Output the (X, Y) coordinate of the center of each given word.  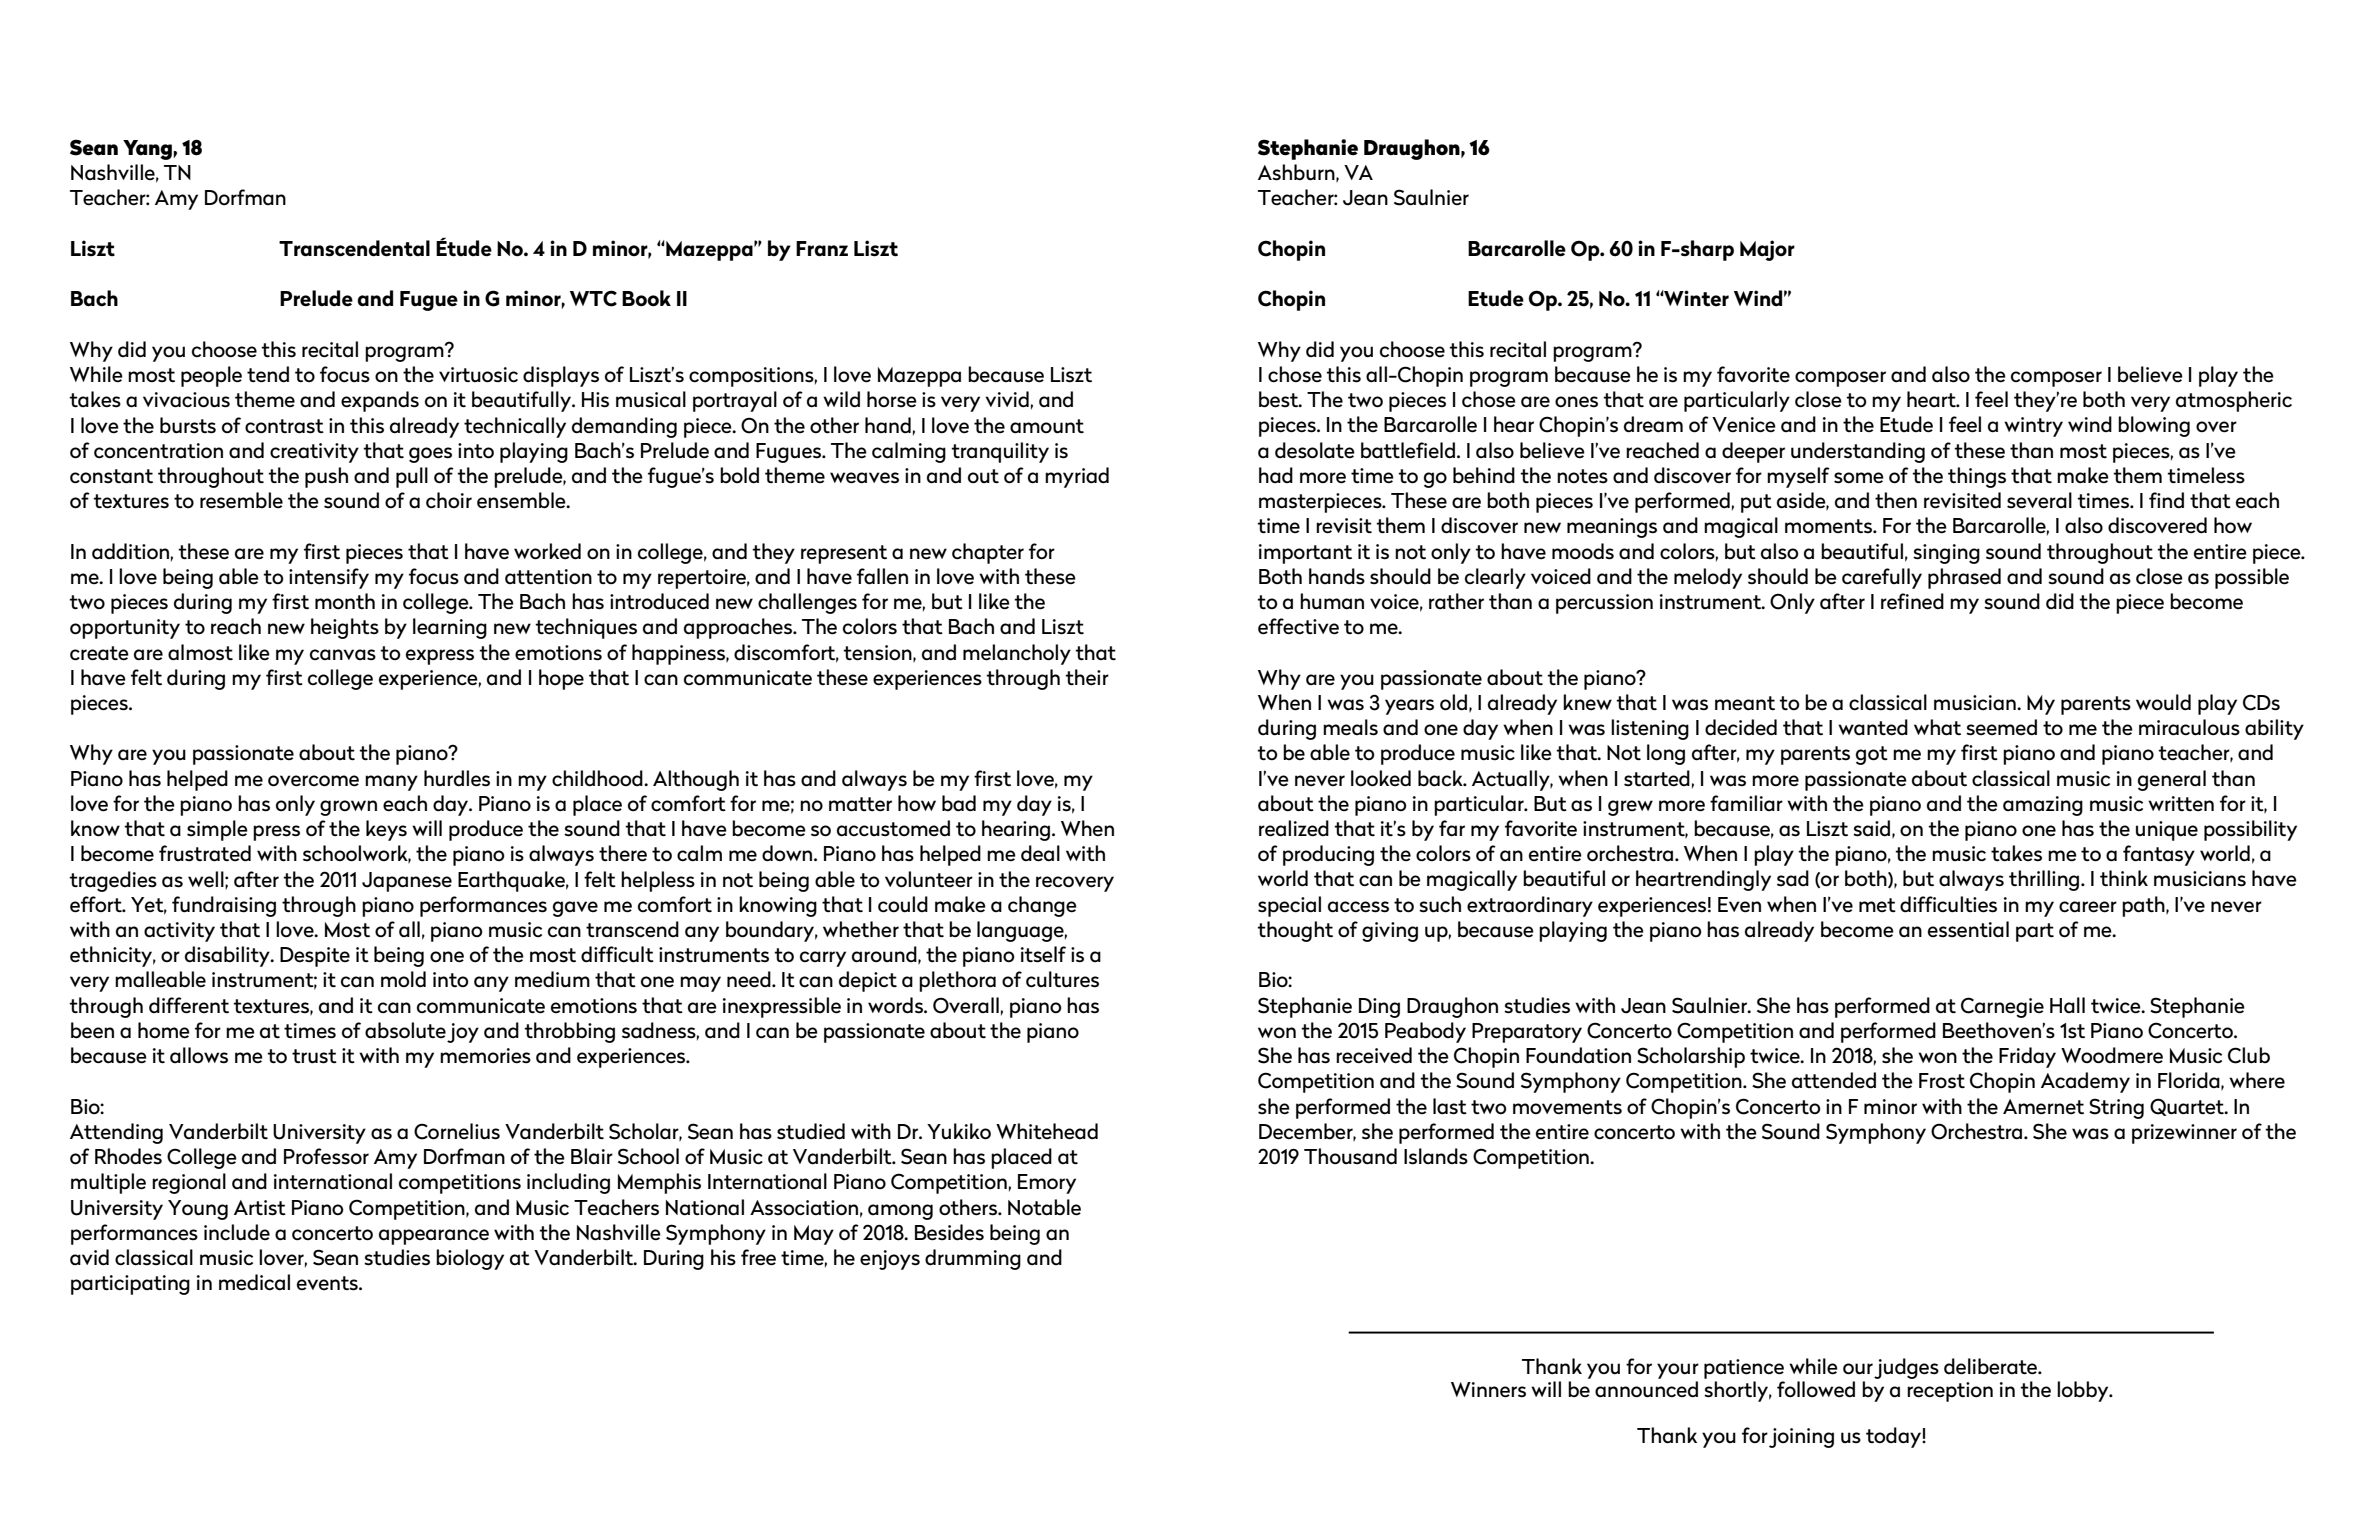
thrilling (2045, 880)
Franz (822, 249)
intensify (329, 578)
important (1305, 554)
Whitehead (1047, 1131)
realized (1294, 828)
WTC (593, 298)
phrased (1964, 578)
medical (254, 1282)
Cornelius (457, 1131)
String (2116, 1108)
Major (1767, 250)
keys (386, 830)
